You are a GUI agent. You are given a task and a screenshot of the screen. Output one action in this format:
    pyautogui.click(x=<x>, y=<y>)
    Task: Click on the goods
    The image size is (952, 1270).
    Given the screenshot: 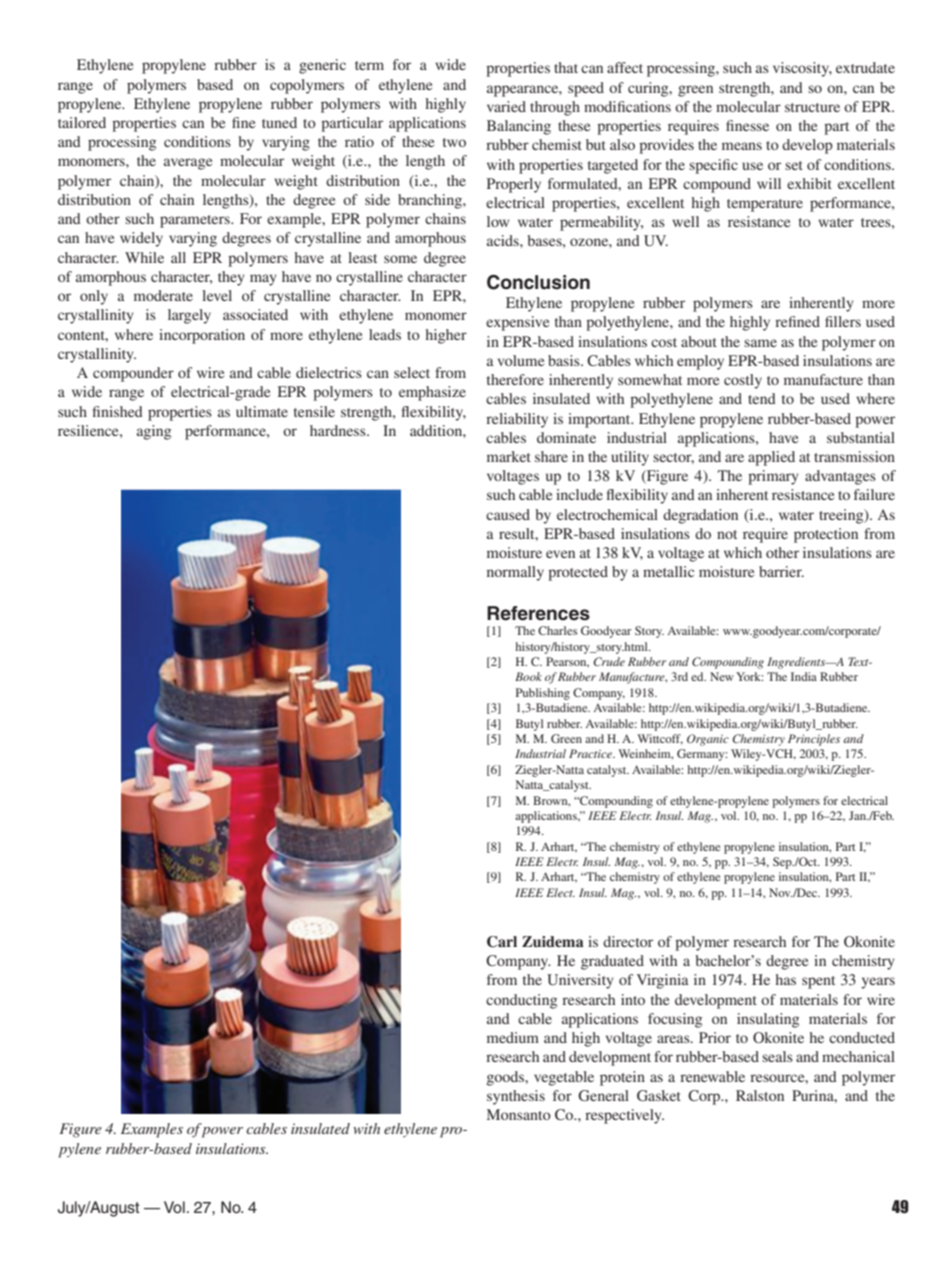 What is the action you would take?
    pyautogui.click(x=507, y=1078)
